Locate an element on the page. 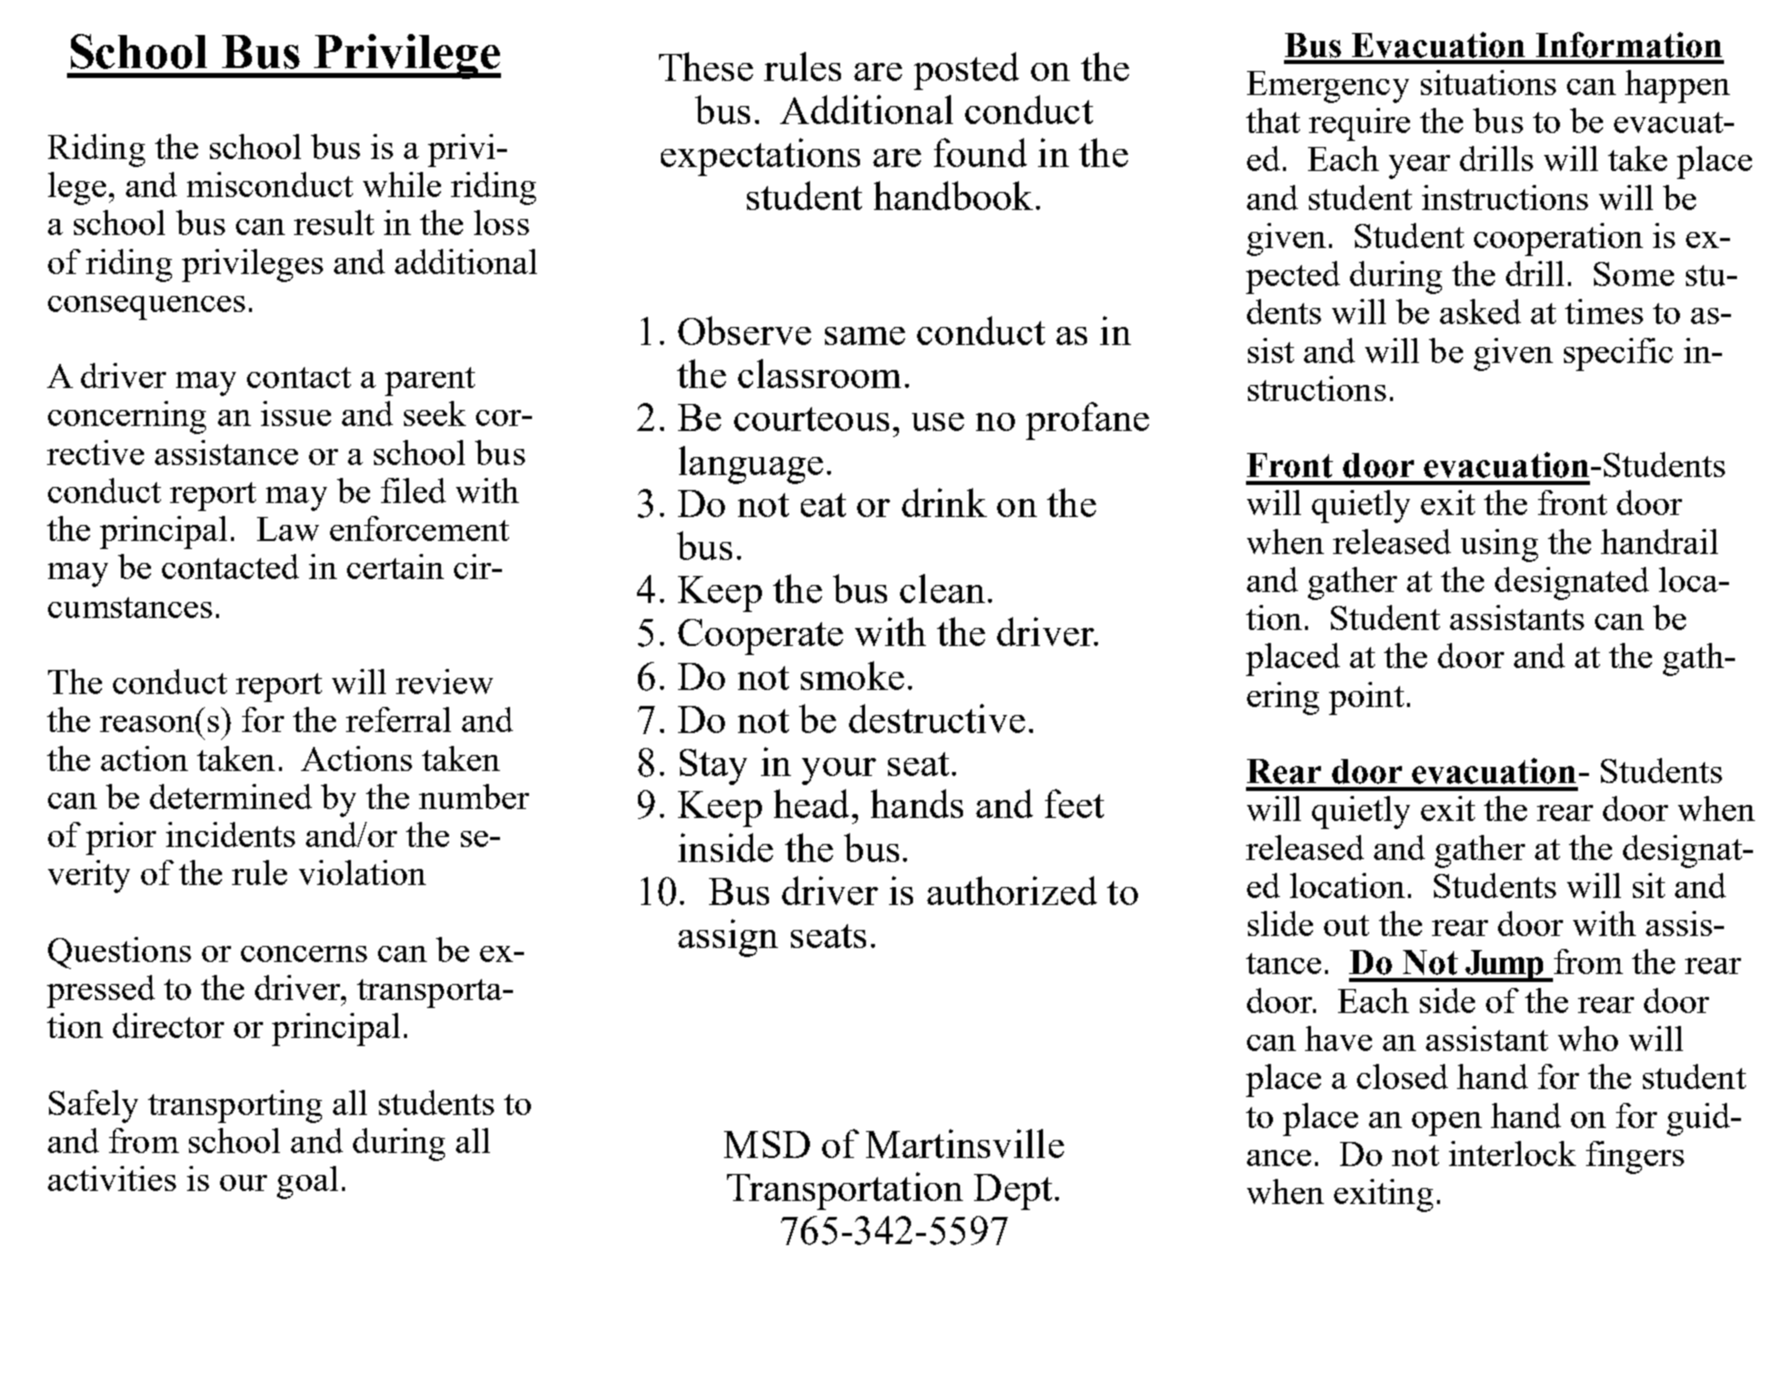 The height and width of the page is (1381, 1788). using is located at coordinates (1499, 545).
